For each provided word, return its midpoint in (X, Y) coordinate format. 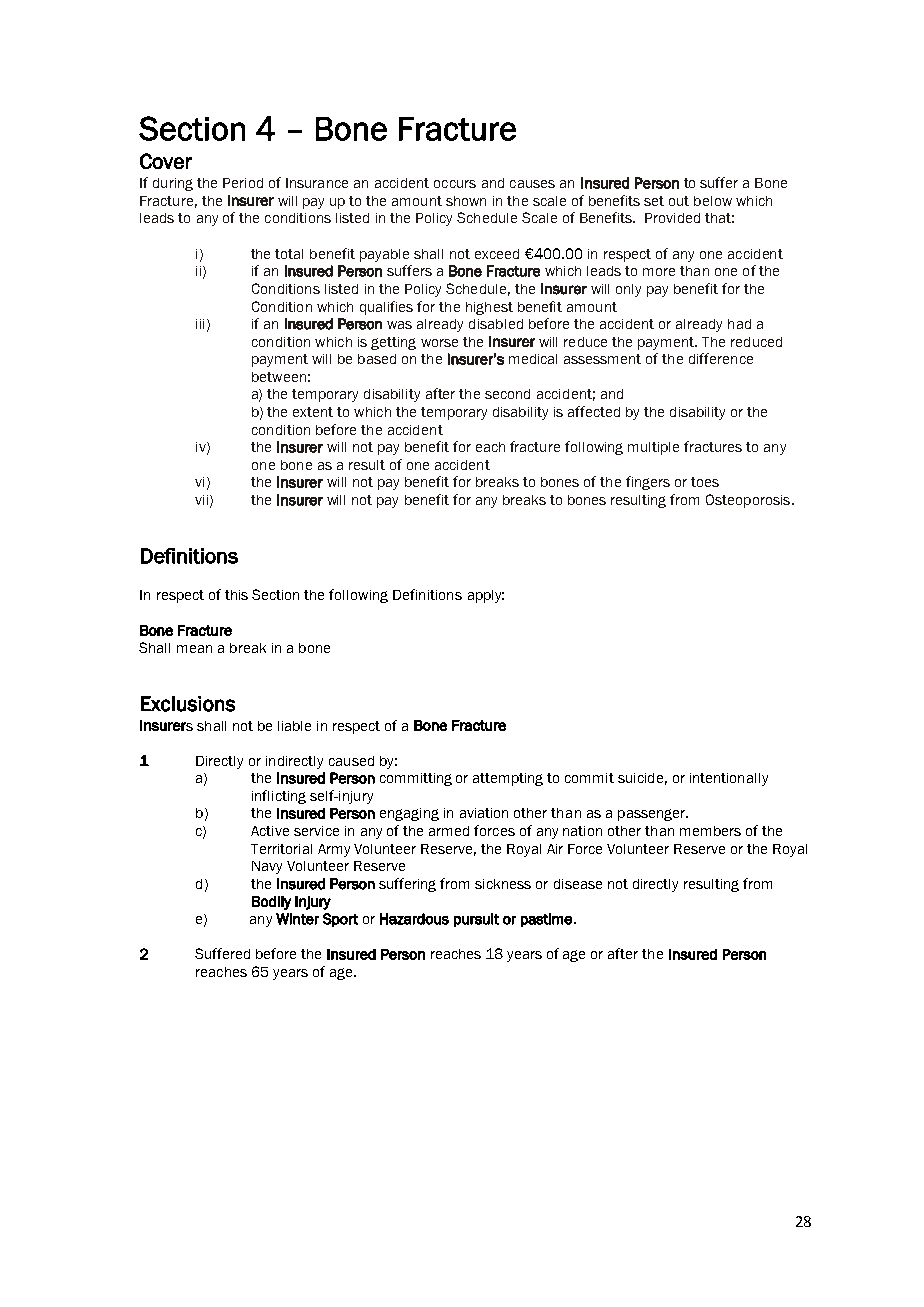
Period (243, 183)
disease (578, 884)
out (679, 201)
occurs (455, 184)
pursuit (476, 920)
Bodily (271, 903)
